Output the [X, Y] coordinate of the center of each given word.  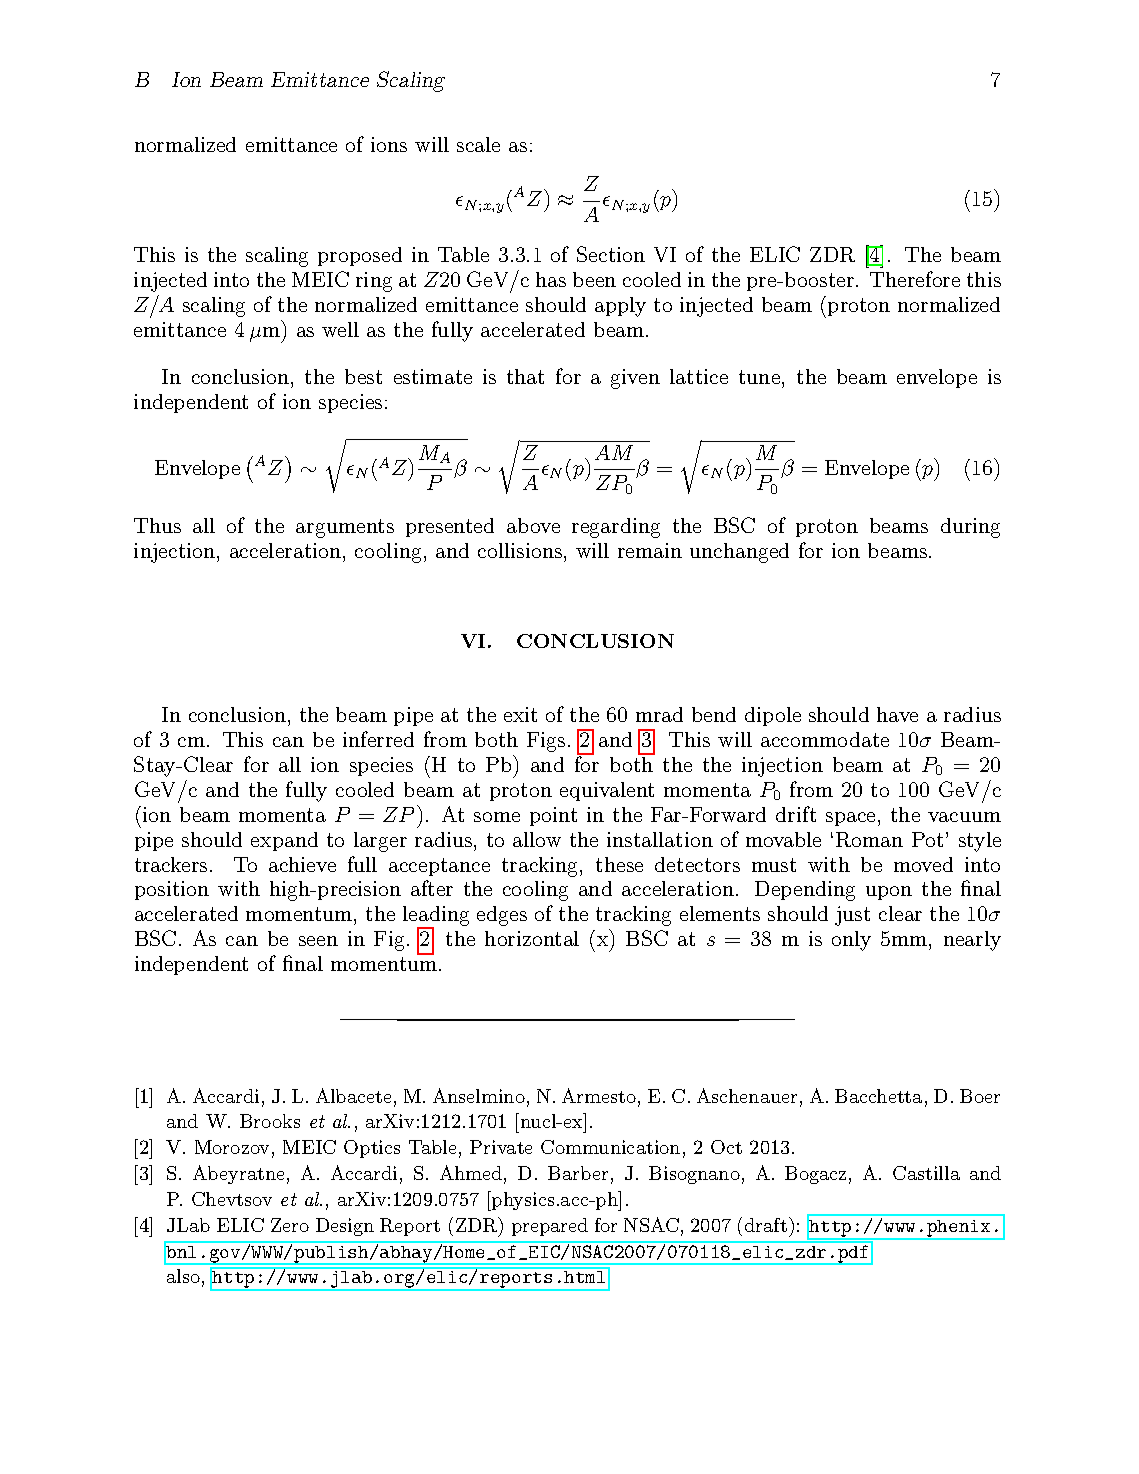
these [619, 864]
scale [478, 144]
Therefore [915, 279]
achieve [302, 864]
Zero [290, 1225]
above [533, 525]
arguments [345, 528]
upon [889, 893]
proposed [360, 256]
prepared [550, 1227]
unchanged [739, 553]
